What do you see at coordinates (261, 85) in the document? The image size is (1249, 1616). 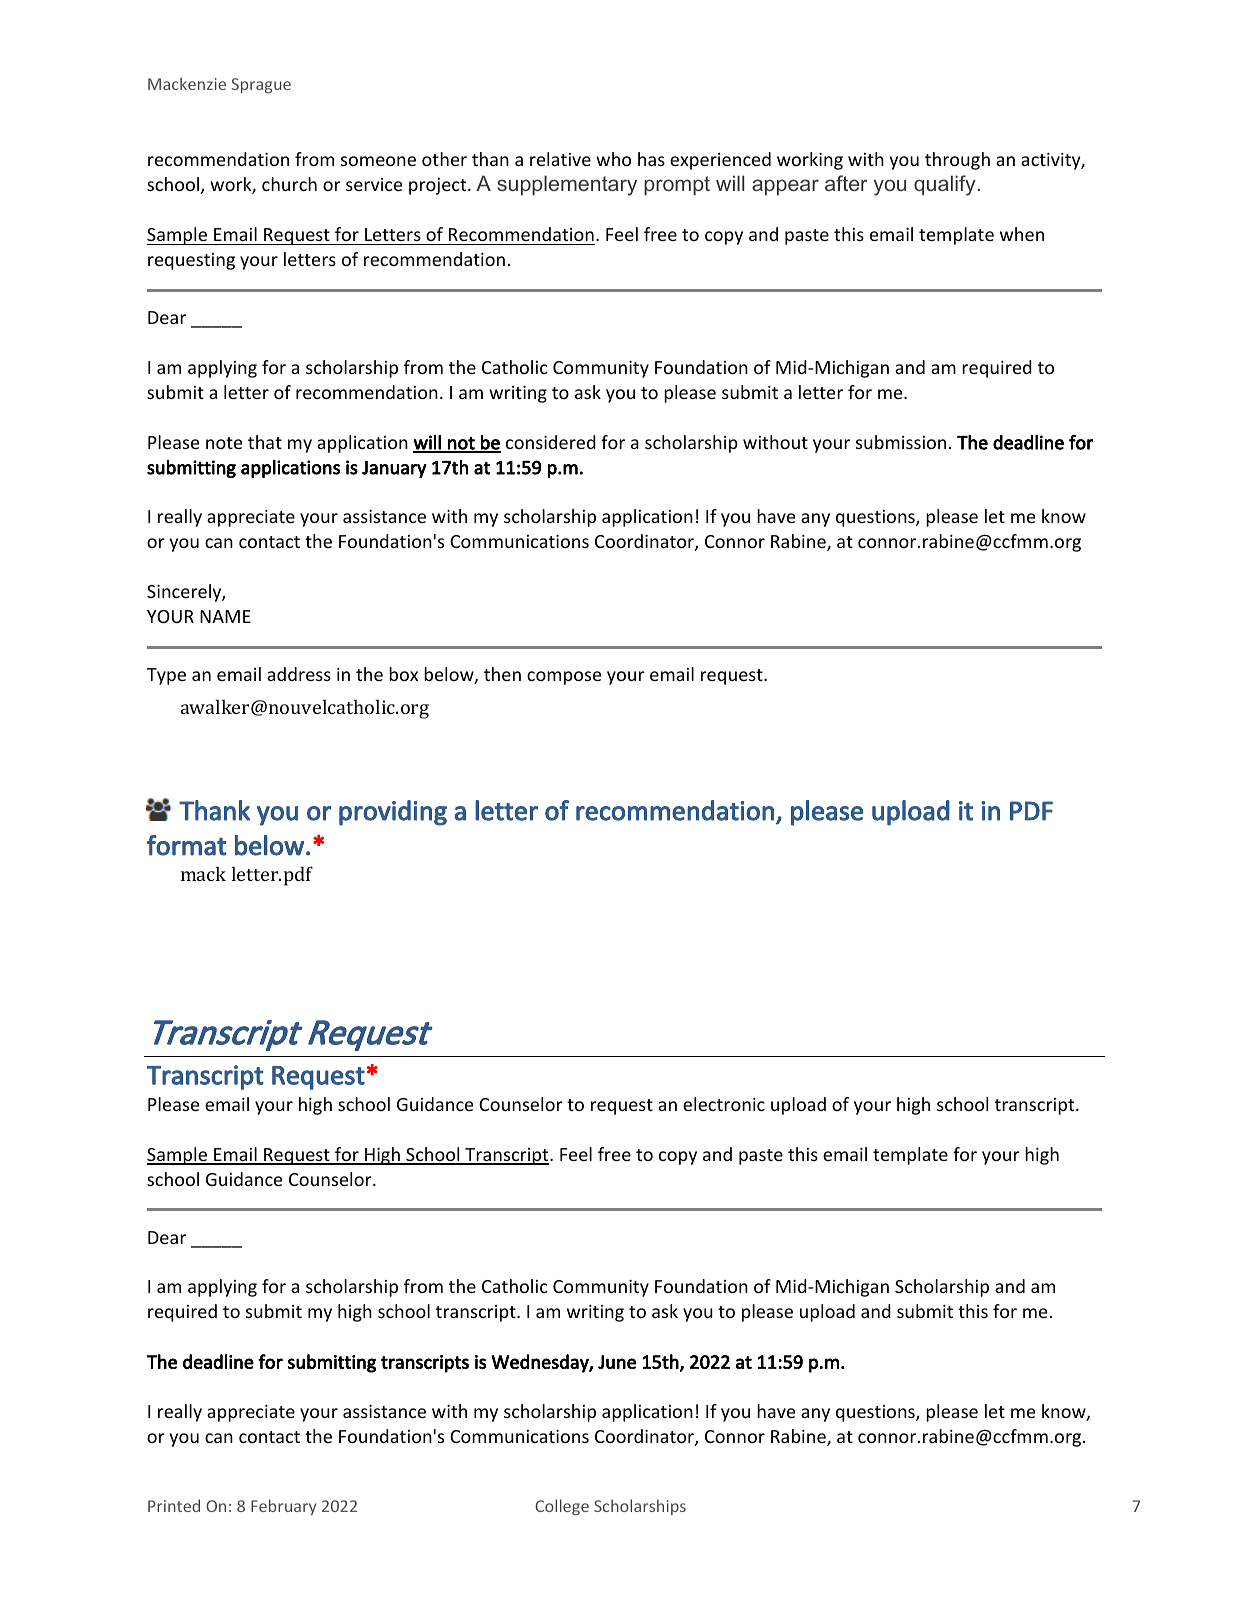 I see `Sprague` at bounding box center [261, 85].
